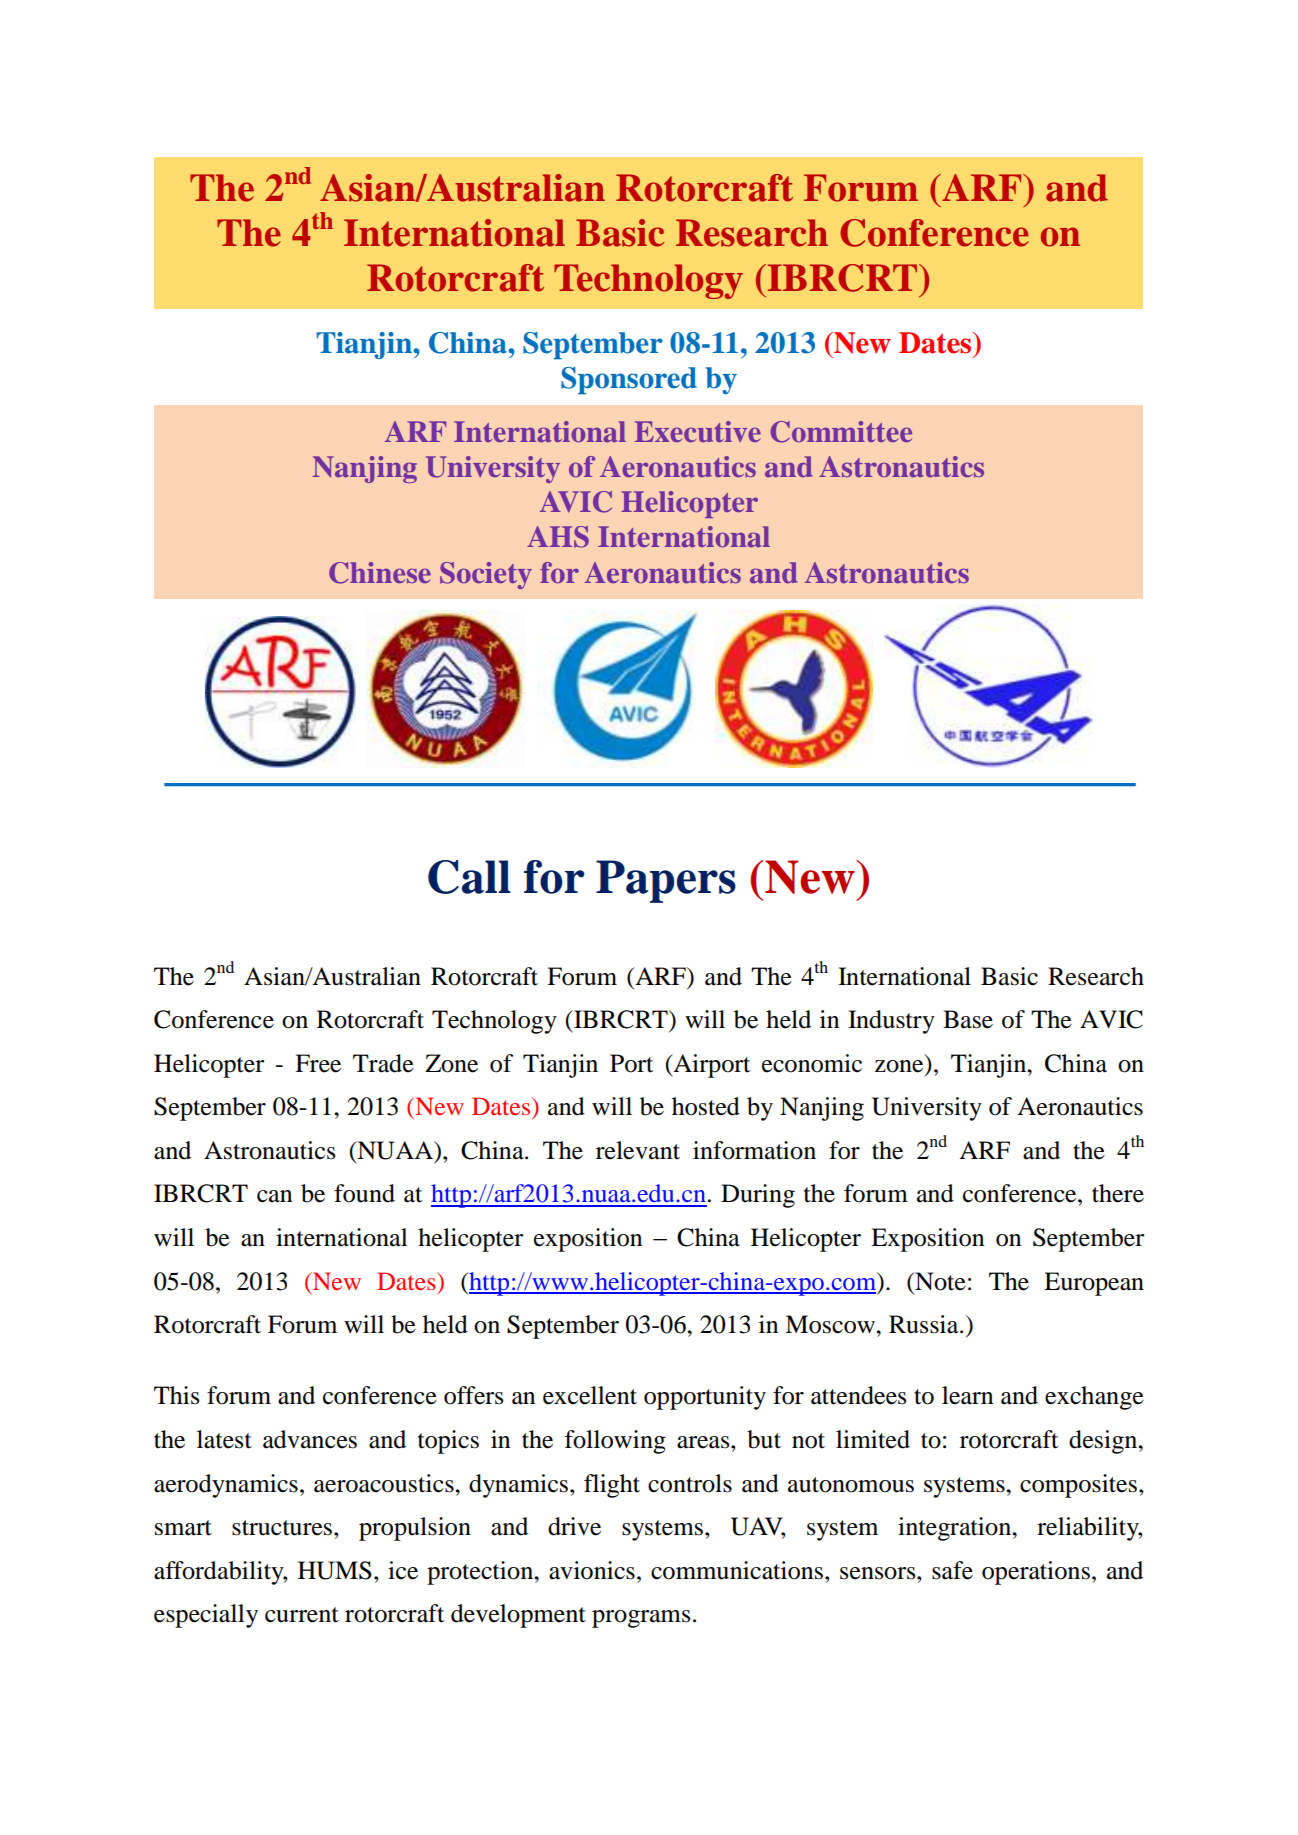  Describe the element at coordinates (335, 1570) in the screenshot. I see `HUMS` at that location.
